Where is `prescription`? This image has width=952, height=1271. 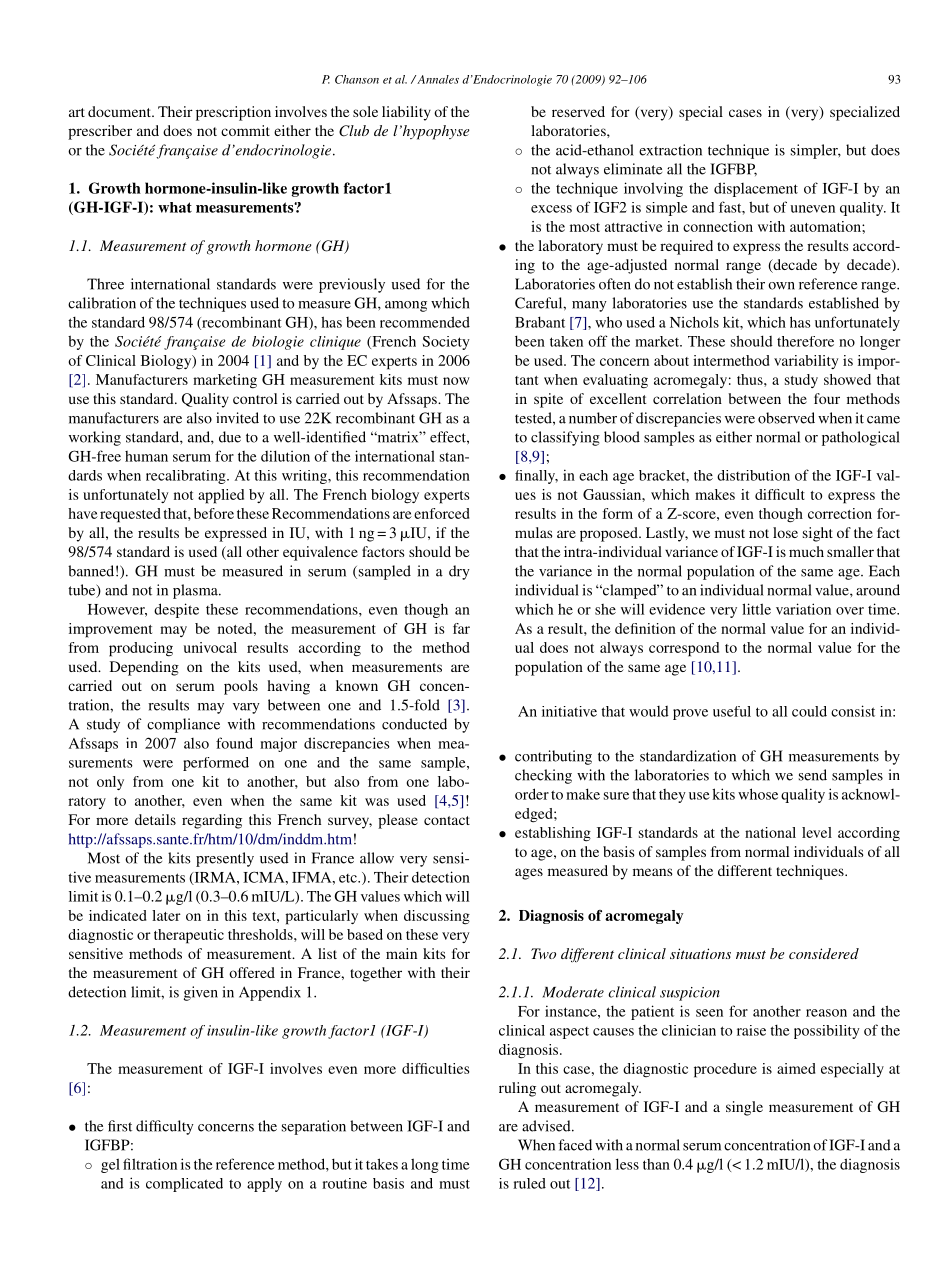 prescription is located at coordinates (233, 113).
